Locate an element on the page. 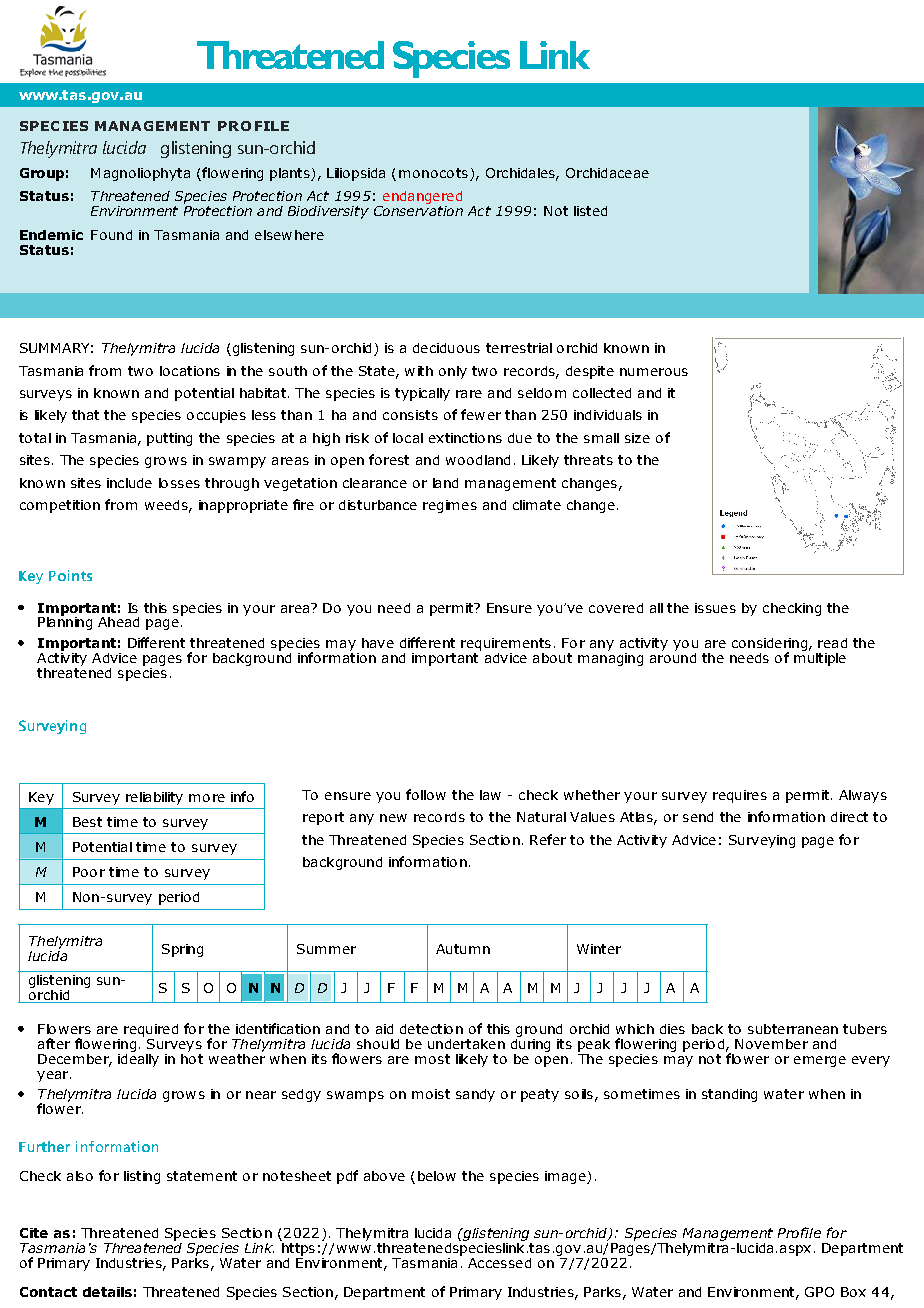  Found is located at coordinates (111, 235).
